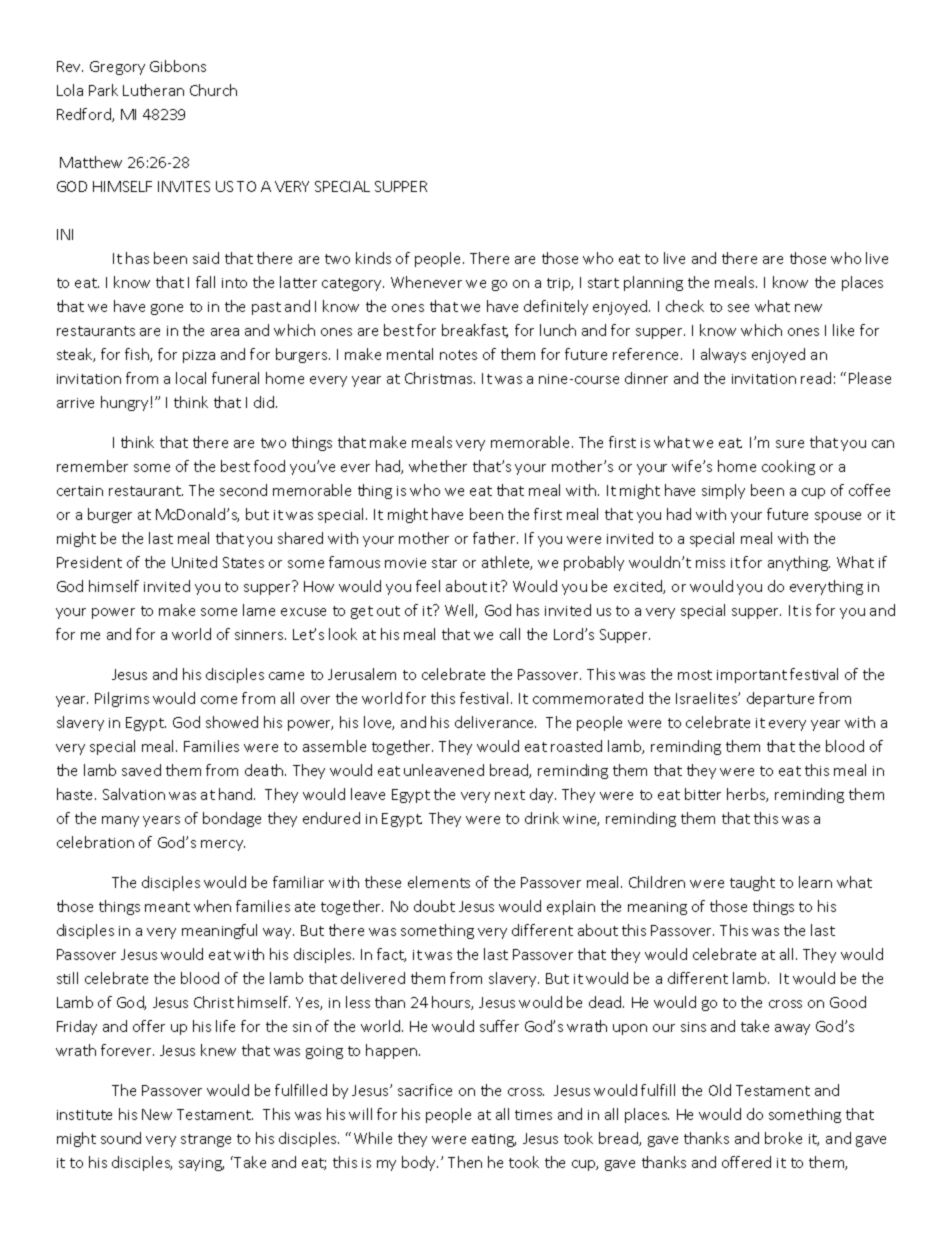  I want to click on strange, so click(206, 1140).
